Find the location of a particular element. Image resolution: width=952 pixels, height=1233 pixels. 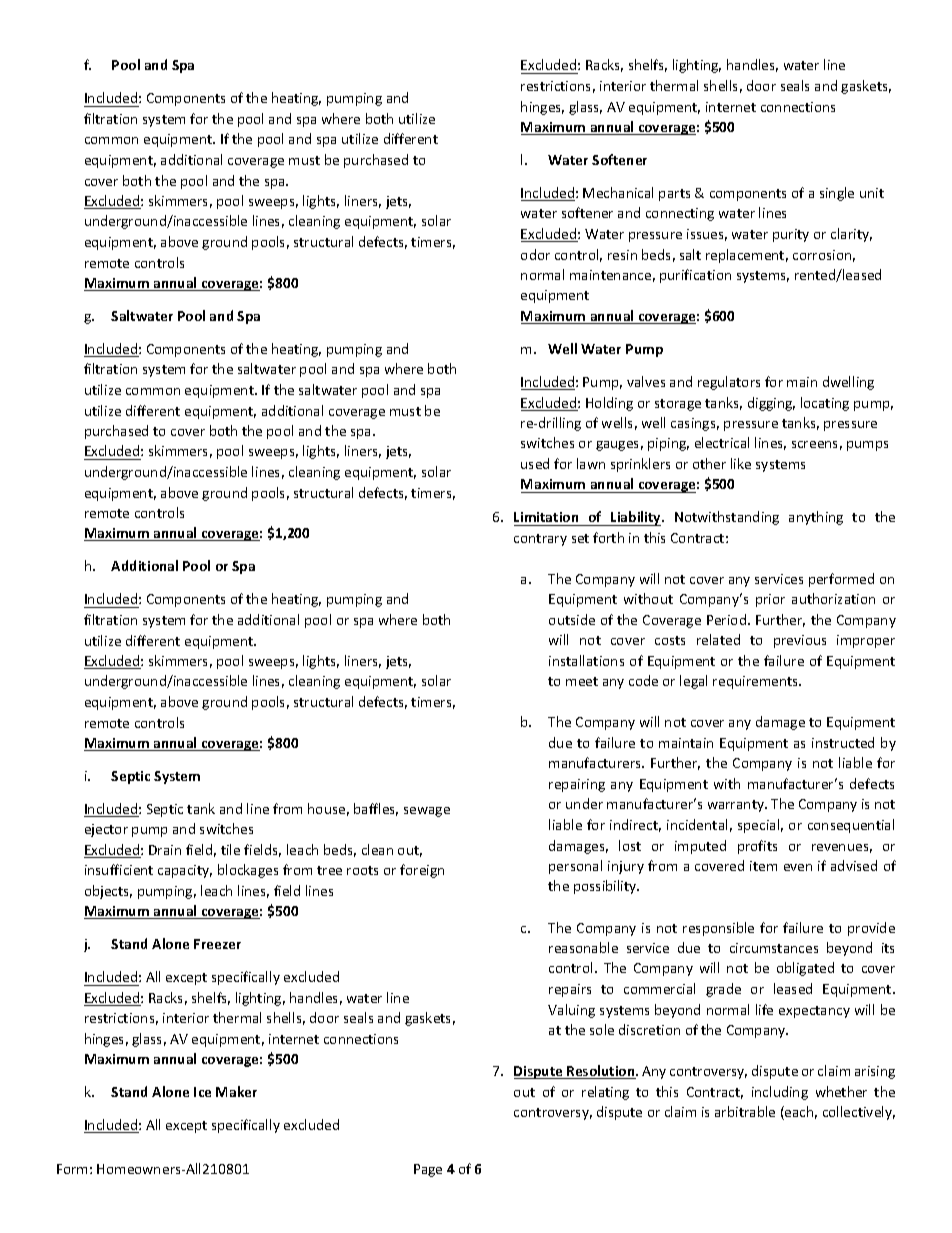

odor is located at coordinates (535, 254).
